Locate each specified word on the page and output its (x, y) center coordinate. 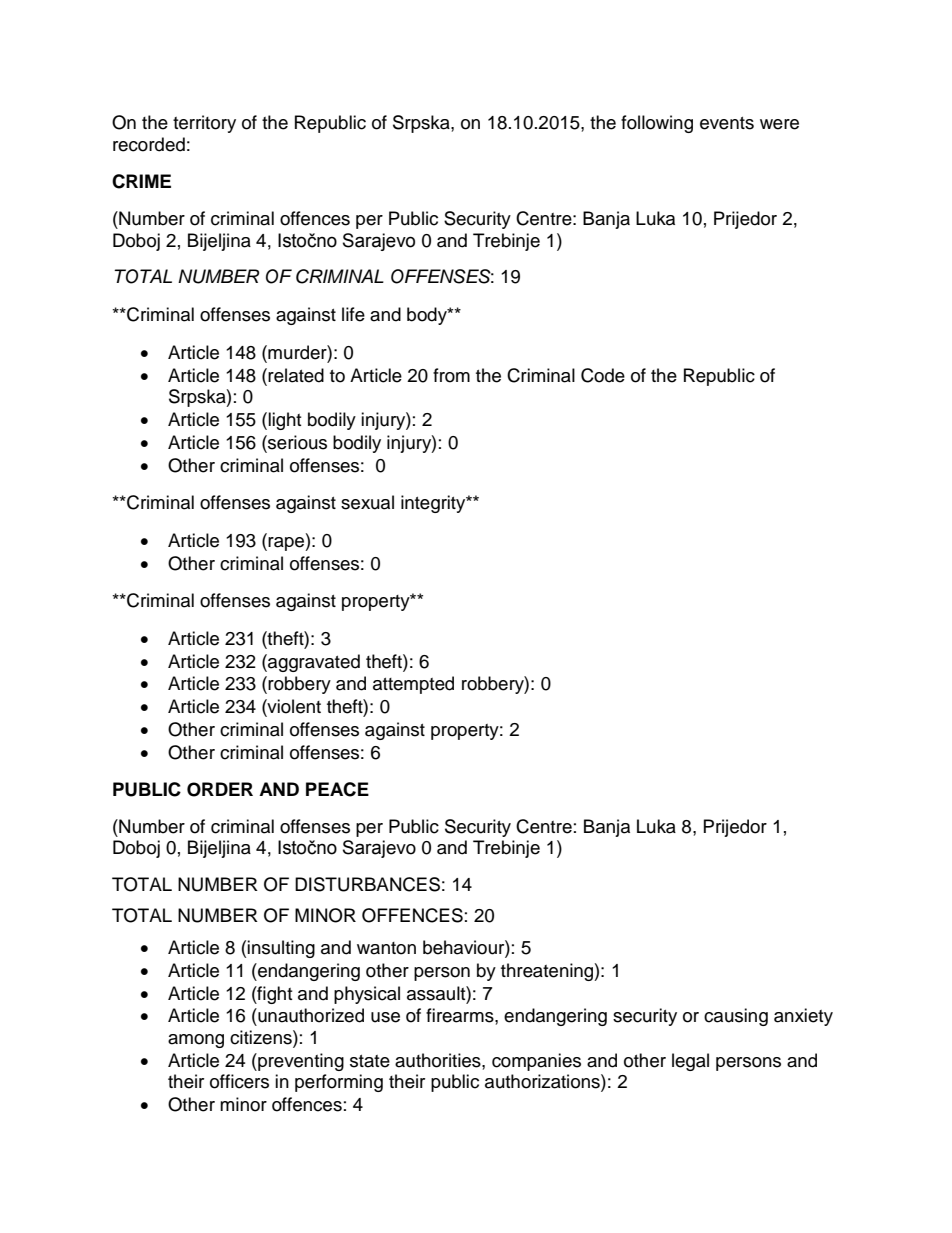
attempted (413, 685)
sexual (367, 502)
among (196, 1041)
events (727, 123)
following (657, 124)
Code (603, 375)
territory (204, 124)
